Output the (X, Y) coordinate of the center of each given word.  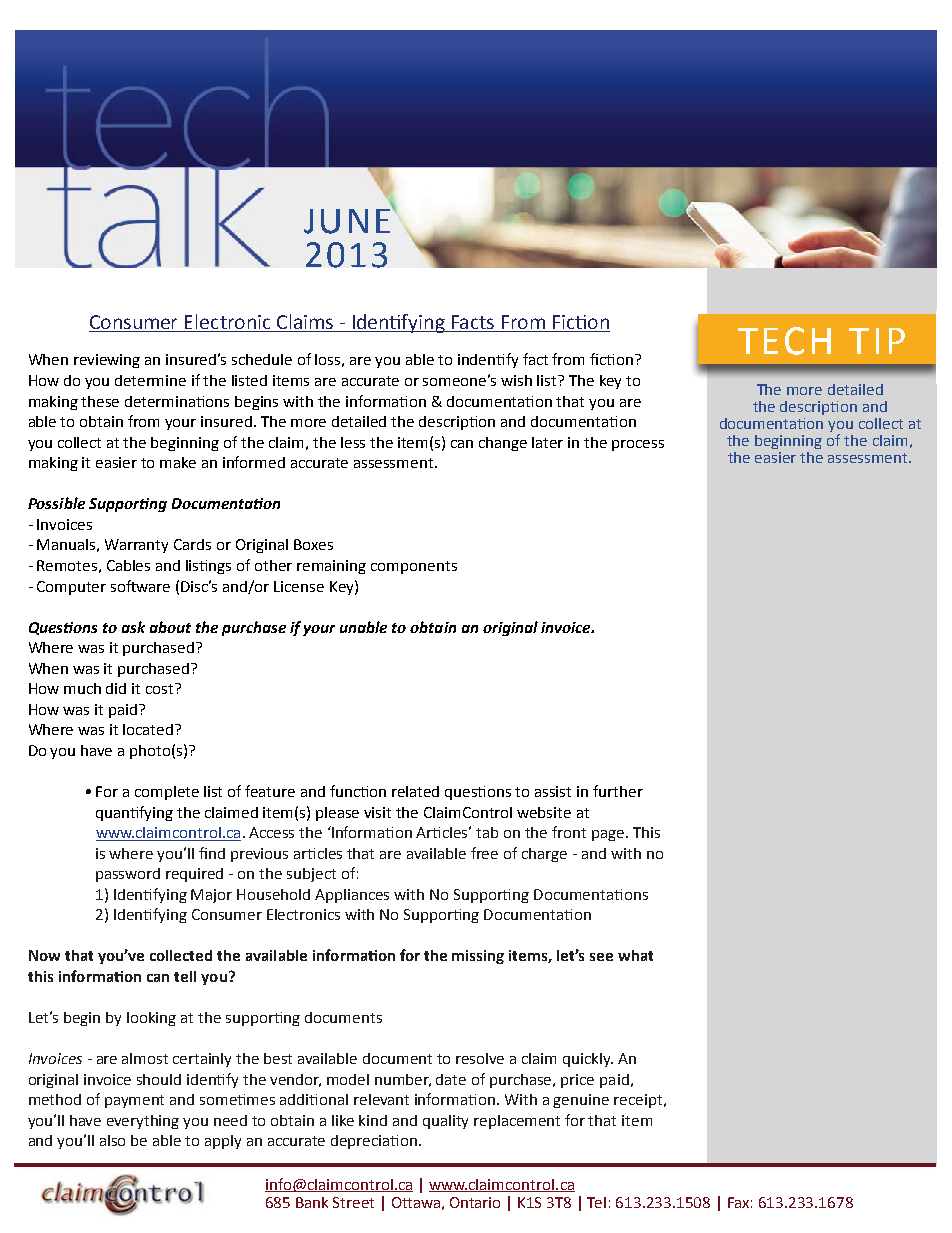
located (149, 729)
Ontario (475, 1202)
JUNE (348, 219)
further (618, 791)
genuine (581, 1101)
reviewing (107, 361)
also (112, 1140)
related (415, 791)
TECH (784, 341)
